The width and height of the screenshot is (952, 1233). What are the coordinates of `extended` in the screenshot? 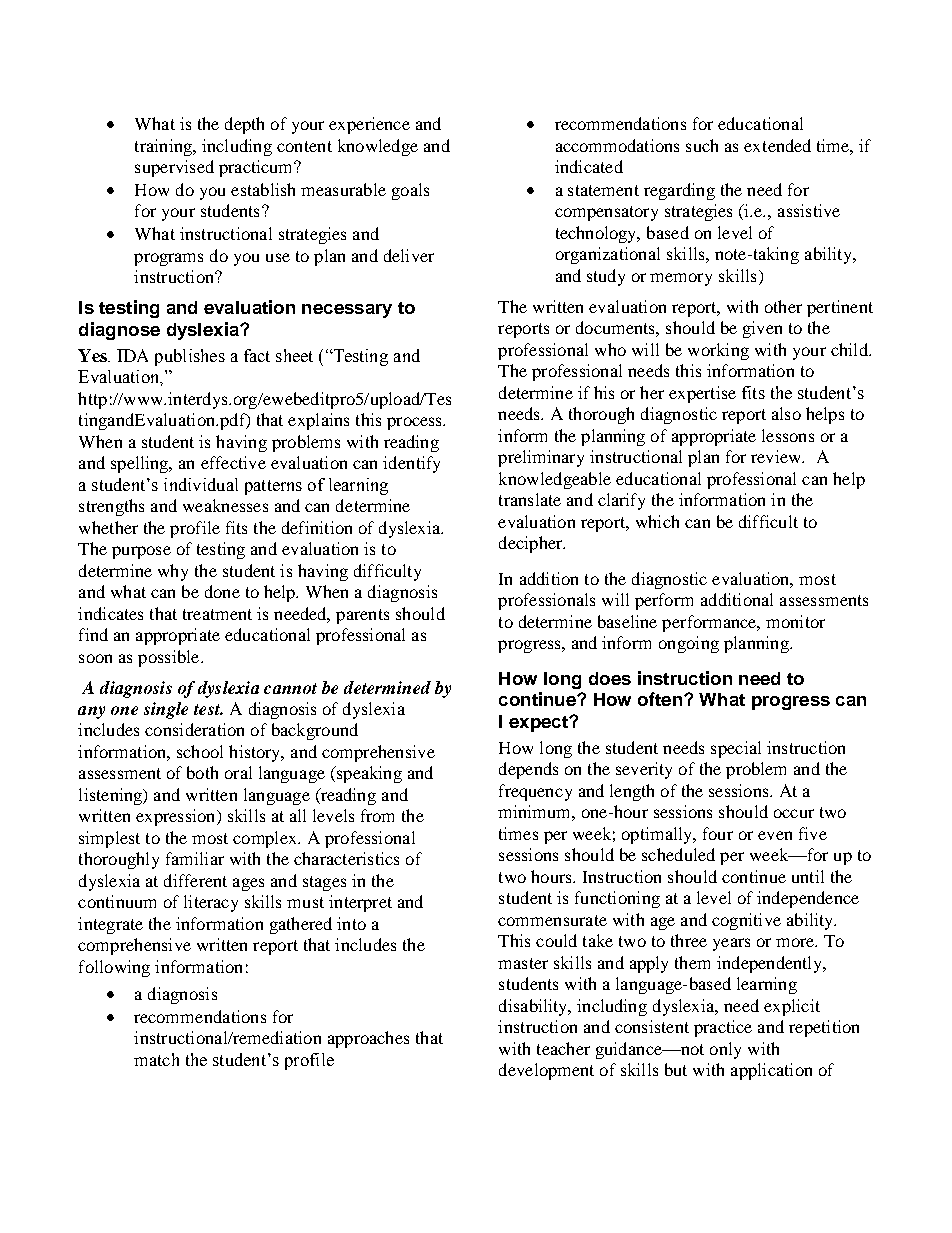 It's located at (777, 145).
